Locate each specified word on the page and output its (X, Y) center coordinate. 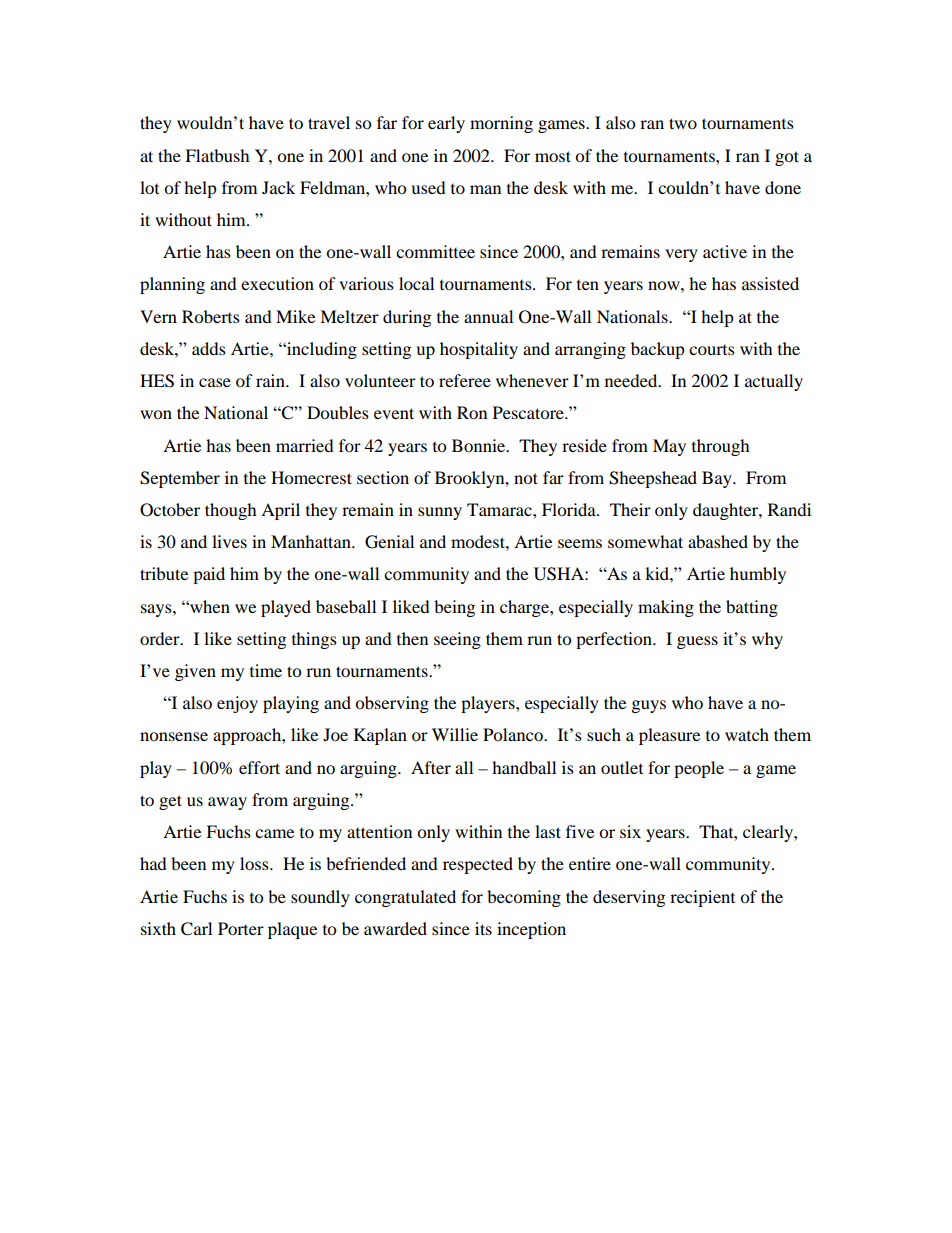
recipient (702, 898)
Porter (241, 928)
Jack (278, 187)
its (483, 928)
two (683, 123)
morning (501, 124)
